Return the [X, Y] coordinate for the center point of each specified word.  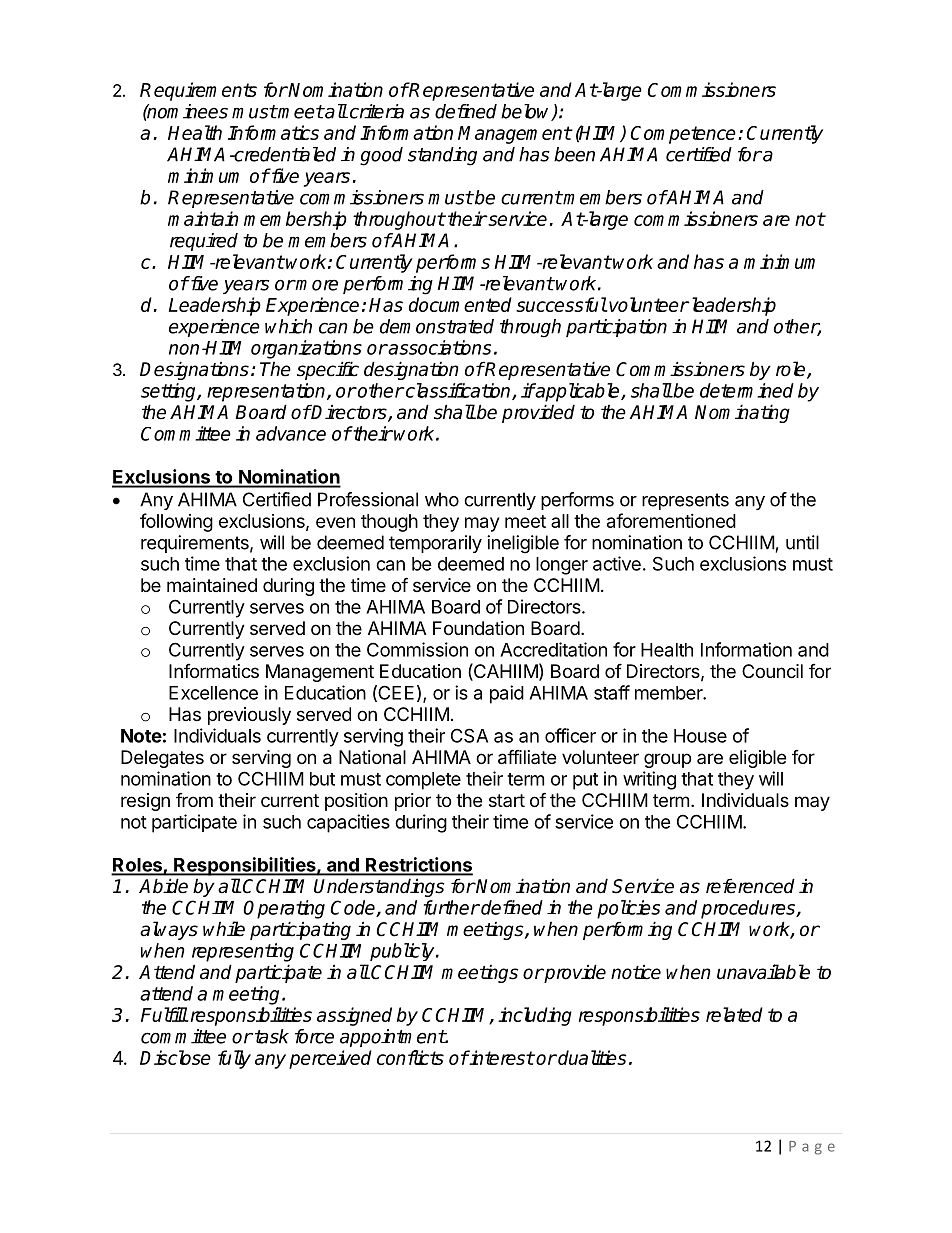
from [194, 800]
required [204, 242]
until [802, 542]
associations [439, 347]
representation [267, 392]
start [507, 800]
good [381, 156]
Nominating [742, 413]
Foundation [478, 628]
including [535, 1016]
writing [649, 780]
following [176, 522]
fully [234, 1059]
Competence [683, 135]
